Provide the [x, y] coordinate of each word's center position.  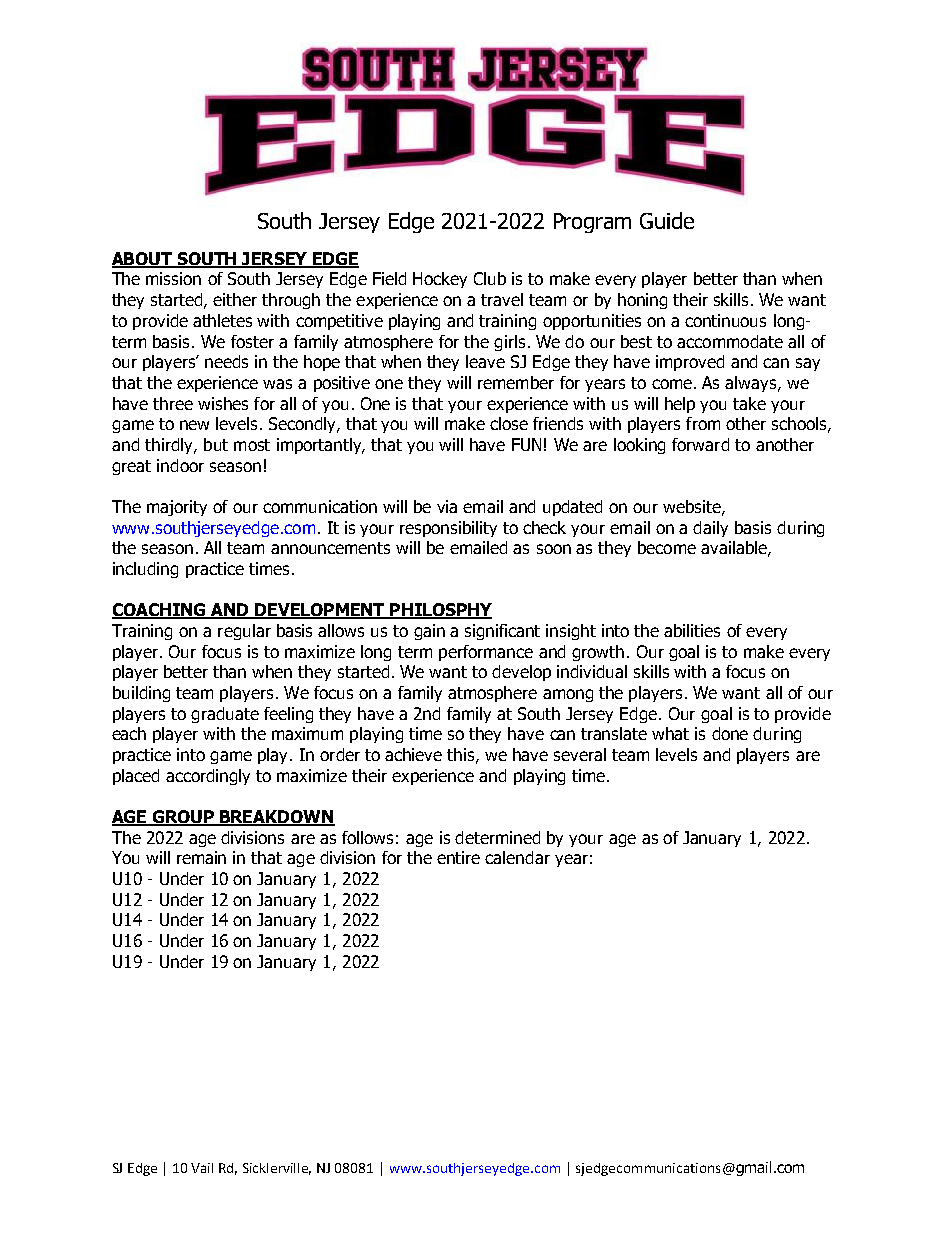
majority [177, 508]
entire [458, 857]
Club [490, 278]
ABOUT [143, 260]
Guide [667, 220]
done [730, 733]
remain [201, 857]
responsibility [448, 529]
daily [710, 529]
